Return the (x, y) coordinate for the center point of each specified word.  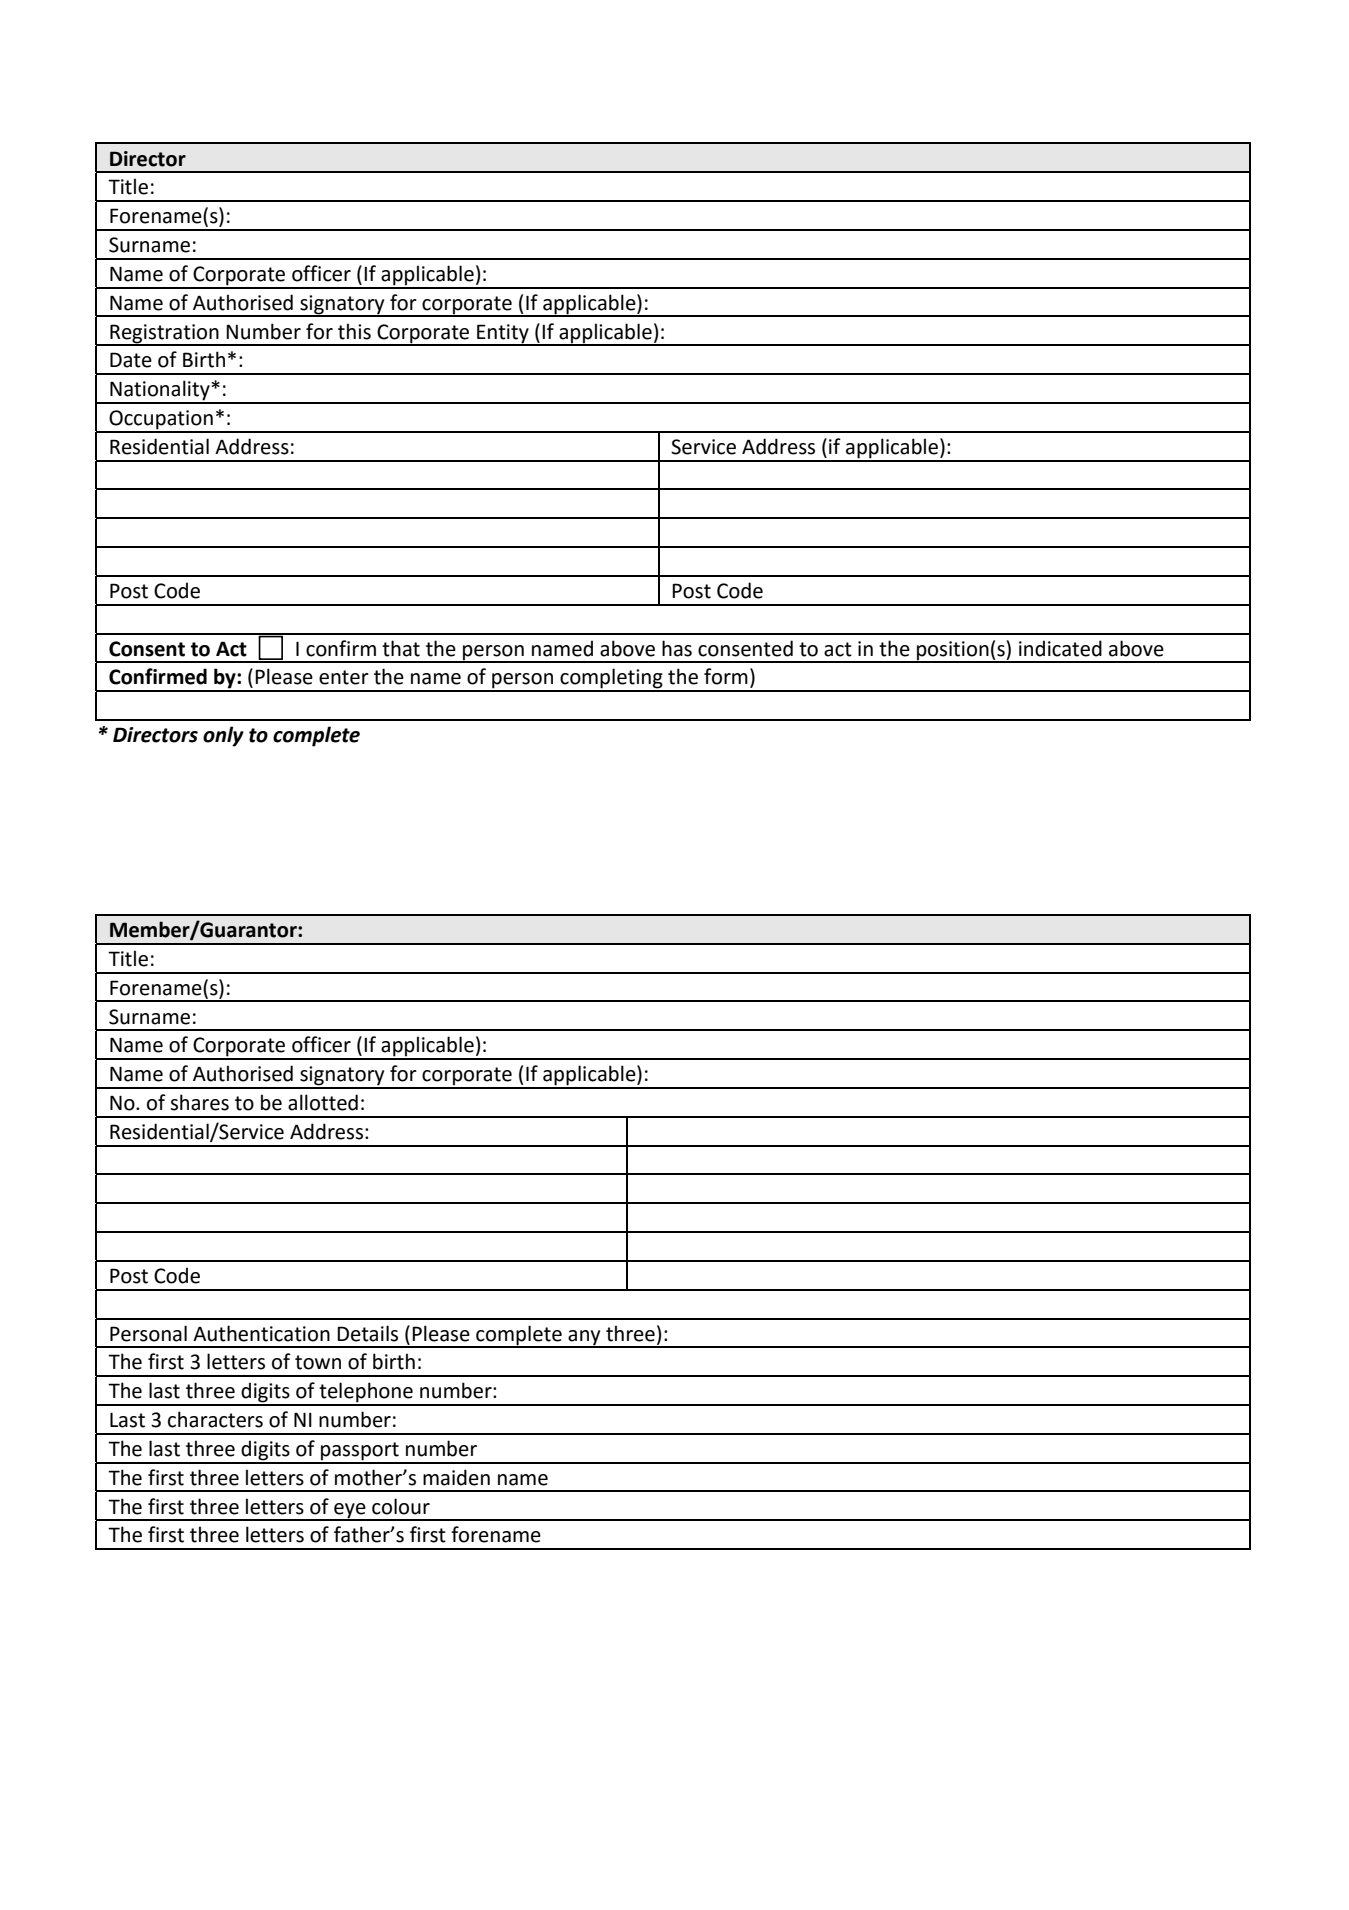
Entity (503, 334)
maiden (456, 1477)
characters (215, 1419)
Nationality (160, 391)
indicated (1060, 648)
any (584, 1338)
